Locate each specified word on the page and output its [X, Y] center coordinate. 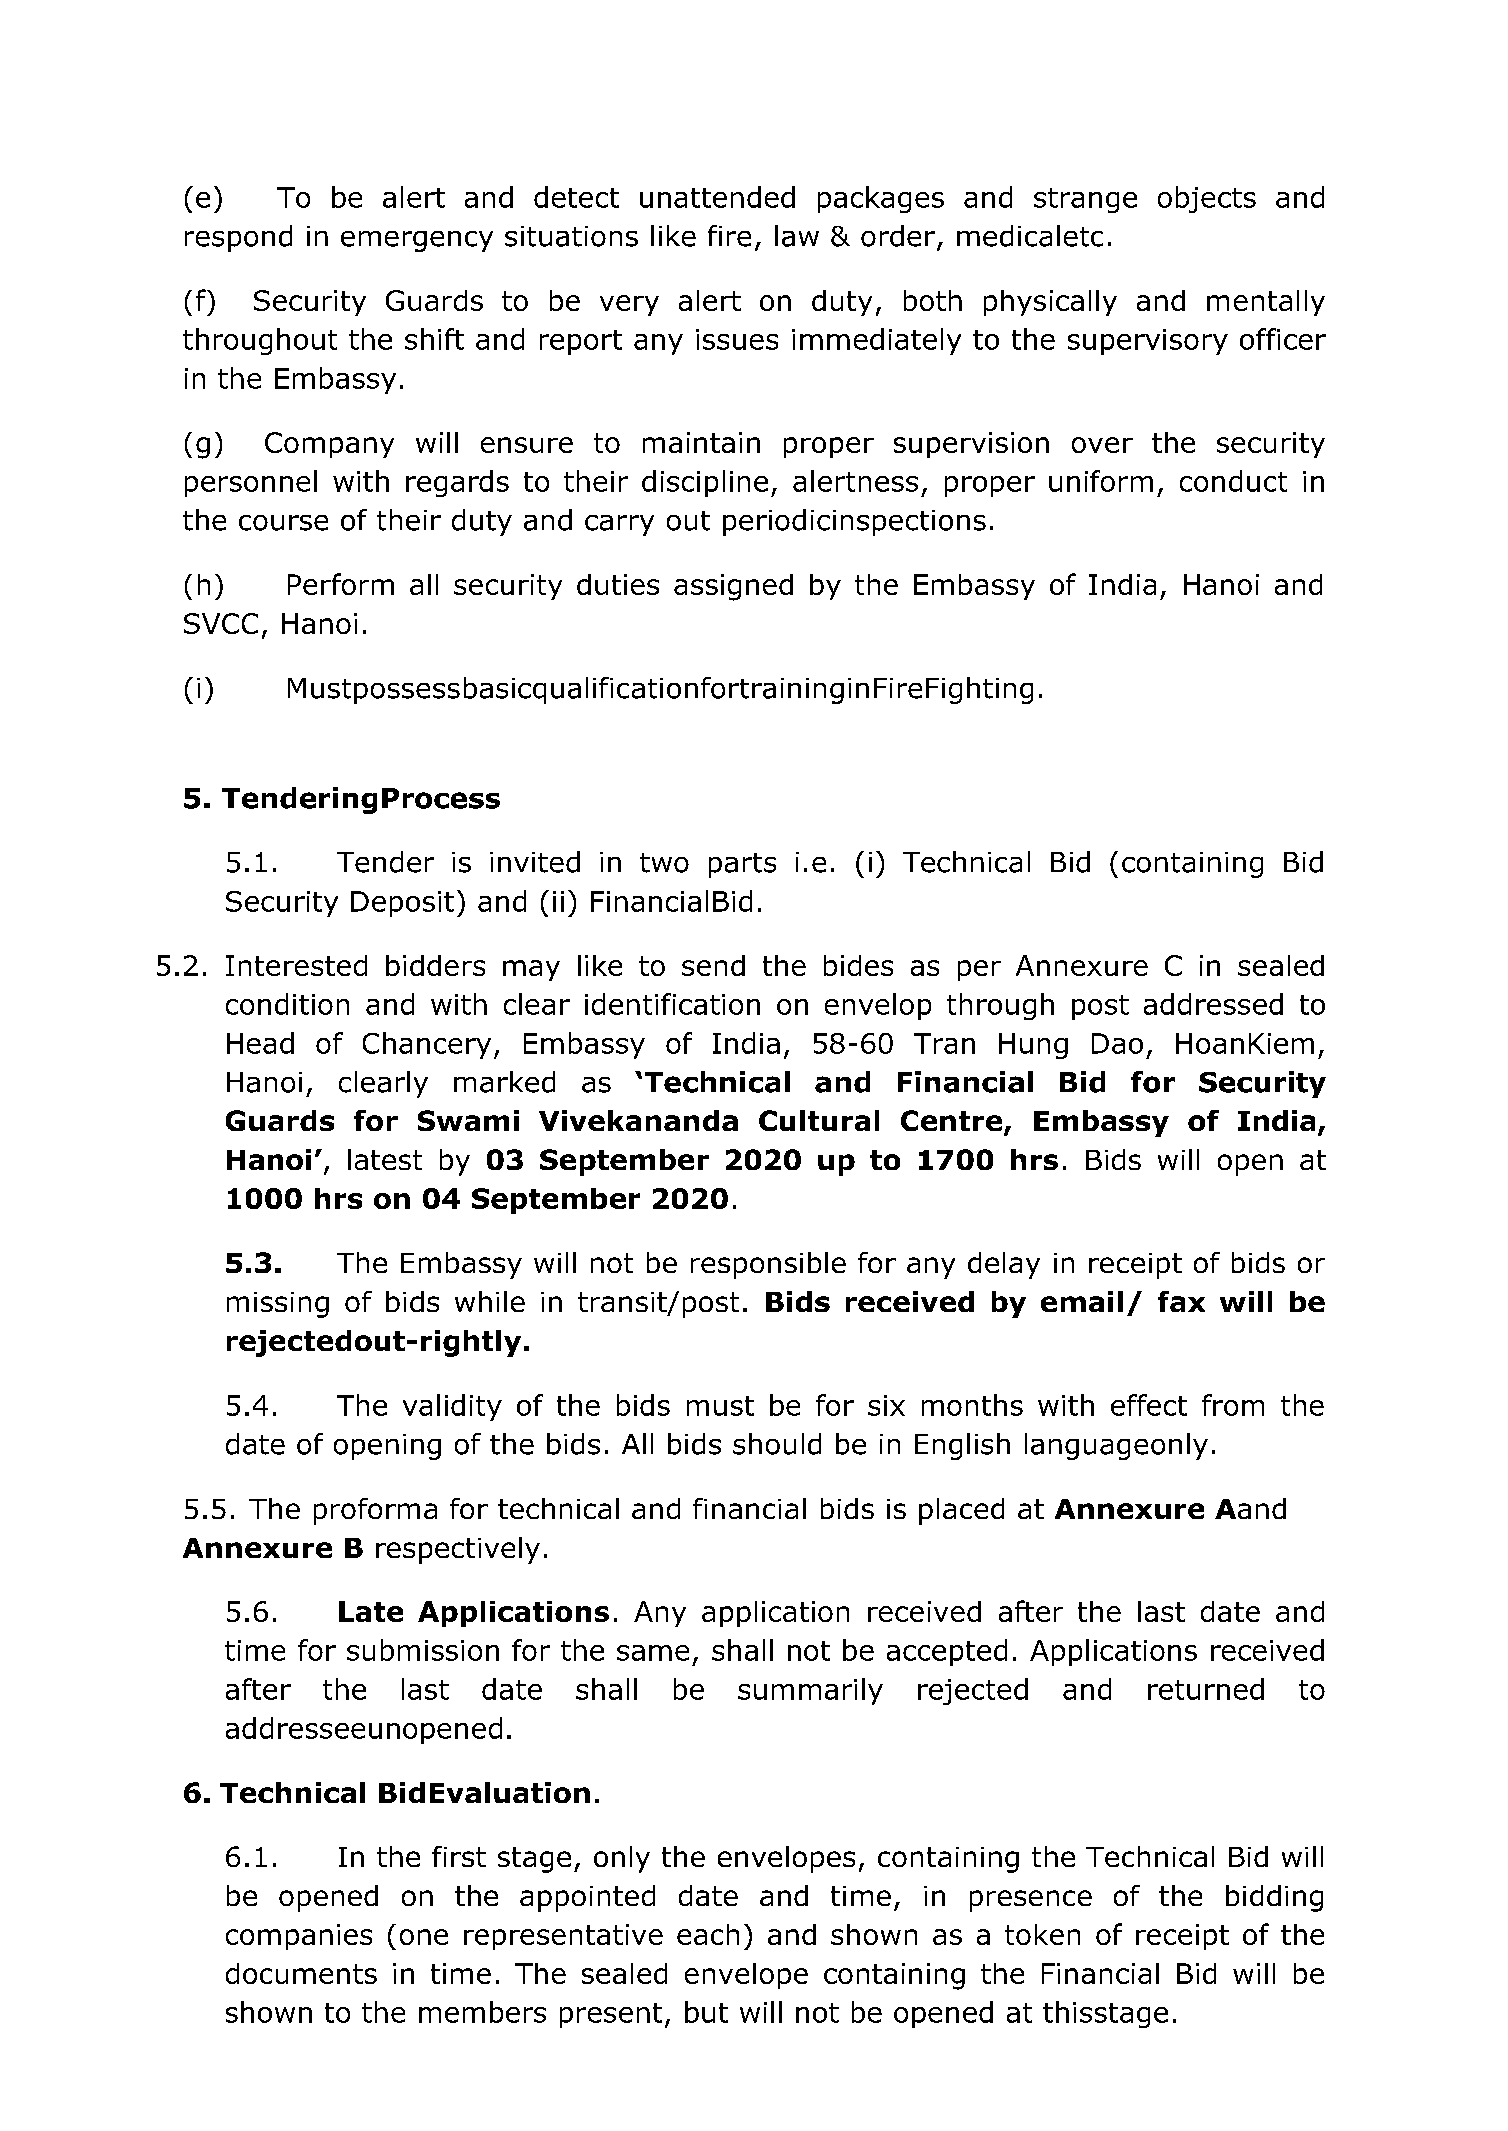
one [424, 1937]
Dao [1117, 1043]
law [797, 236]
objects [1207, 199]
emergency [417, 241]
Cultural [819, 1120]
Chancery [427, 1045]
